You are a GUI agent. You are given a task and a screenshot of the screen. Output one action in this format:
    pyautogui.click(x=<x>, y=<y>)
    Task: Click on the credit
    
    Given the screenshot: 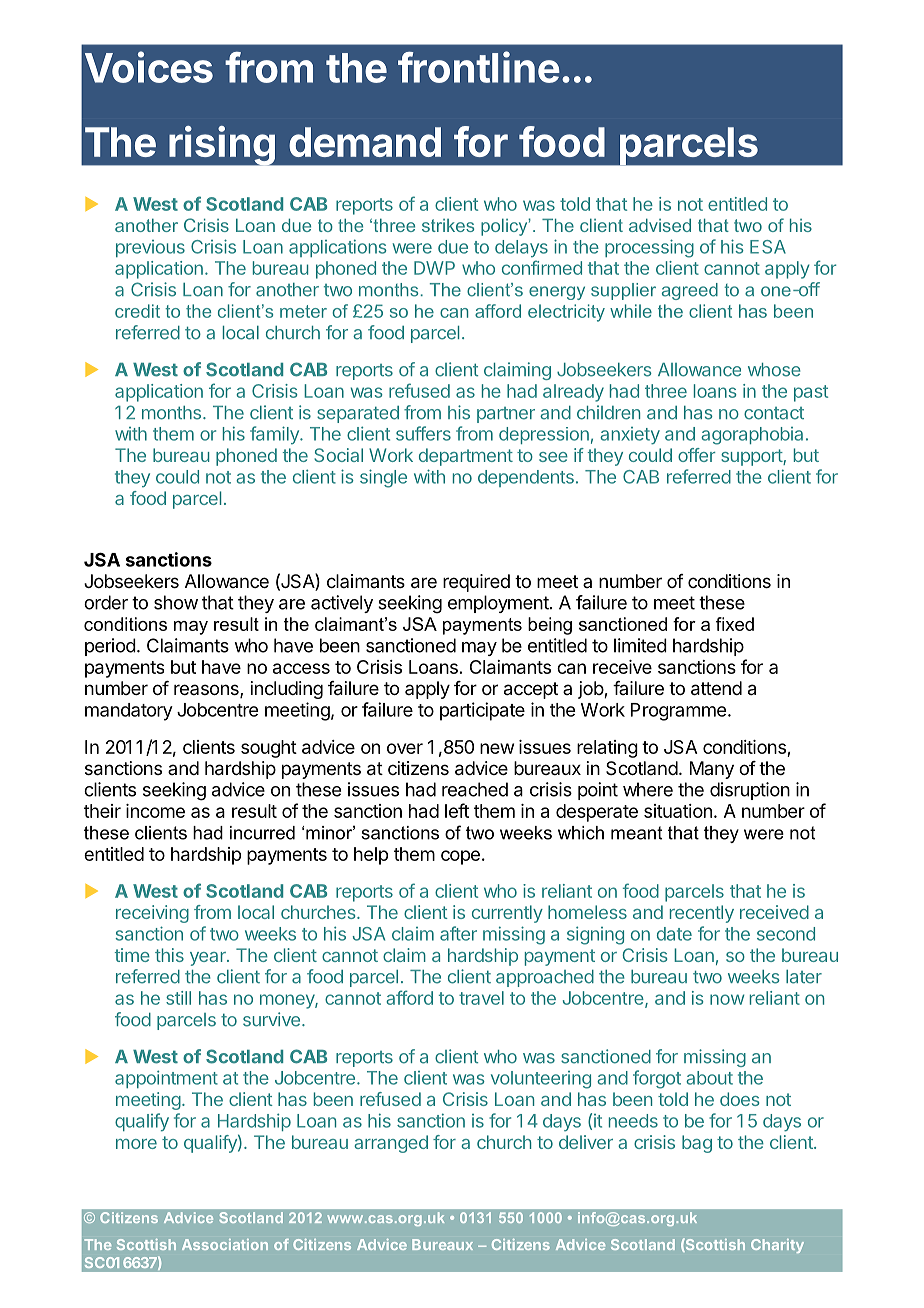 What is the action you would take?
    pyautogui.click(x=137, y=311)
